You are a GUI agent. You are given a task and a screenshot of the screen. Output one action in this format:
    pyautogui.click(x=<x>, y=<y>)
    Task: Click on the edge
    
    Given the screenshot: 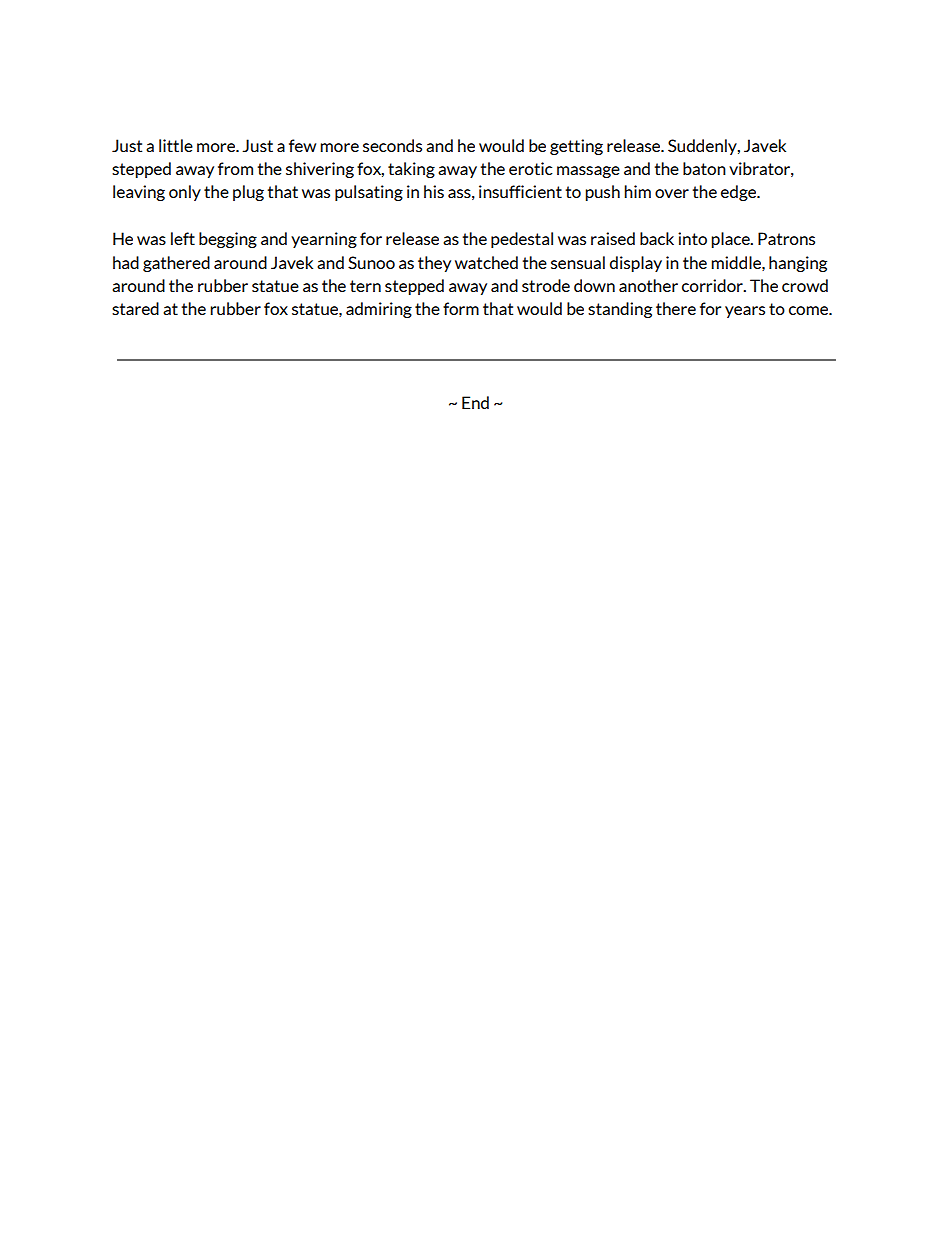 What is the action you would take?
    pyautogui.click(x=740, y=193)
